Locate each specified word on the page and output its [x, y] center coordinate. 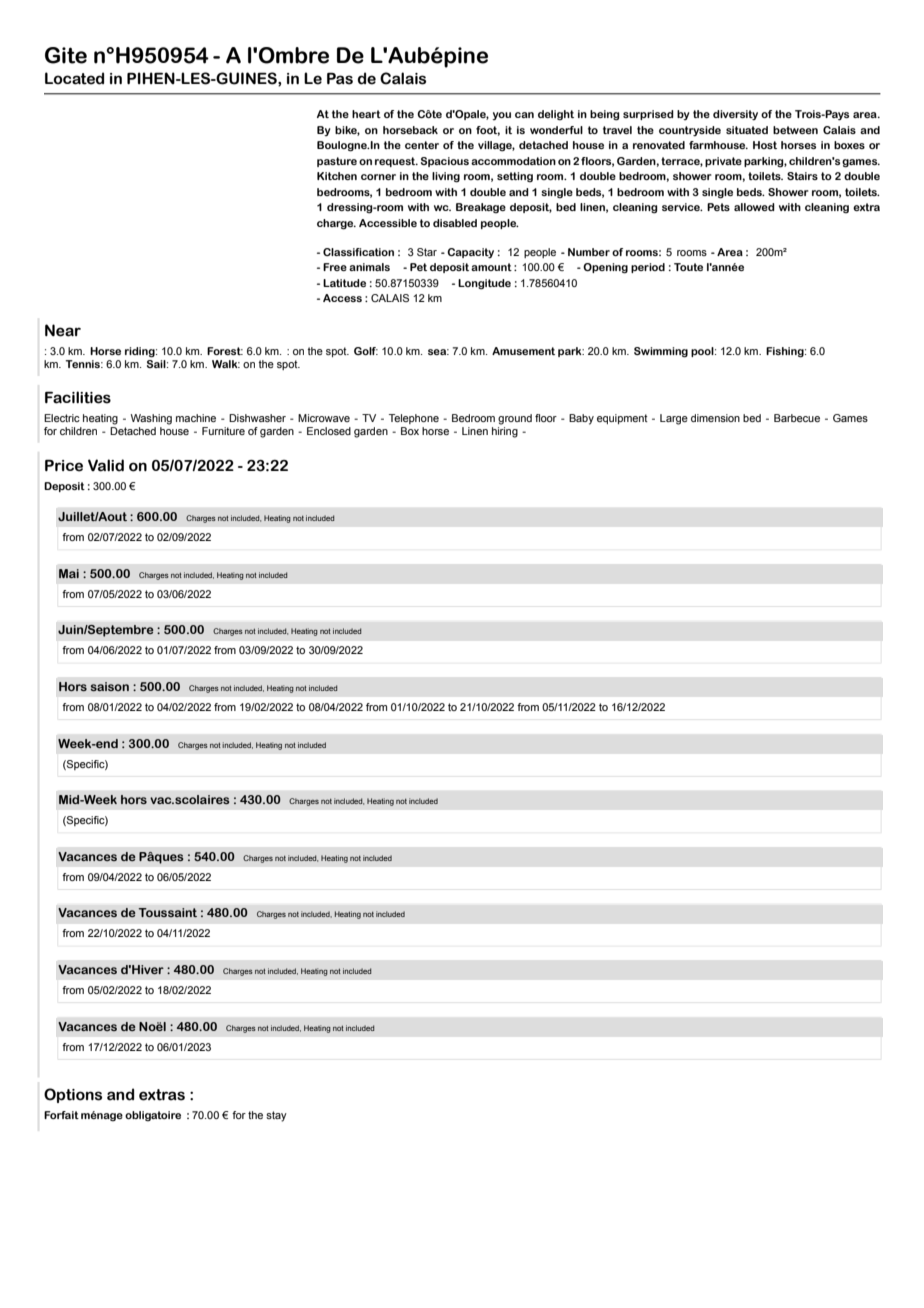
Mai [69, 573]
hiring [505, 431]
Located [74, 78]
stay [276, 1116]
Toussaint [168, 912]
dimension [715, 418]
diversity [735, 115]
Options [73, 1095]
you [501, 116]
